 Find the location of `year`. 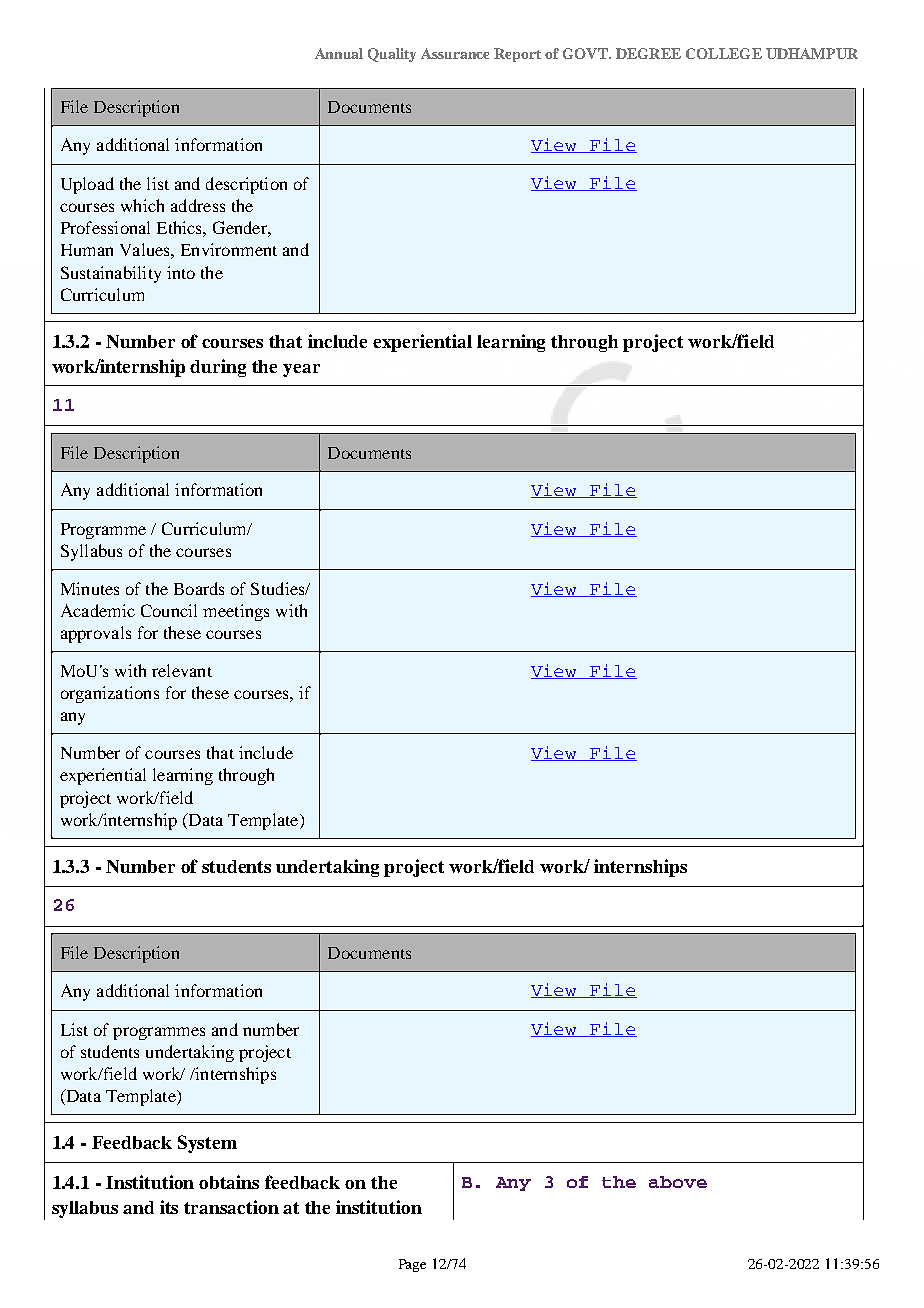

year is located at coordinates (301, 370).
